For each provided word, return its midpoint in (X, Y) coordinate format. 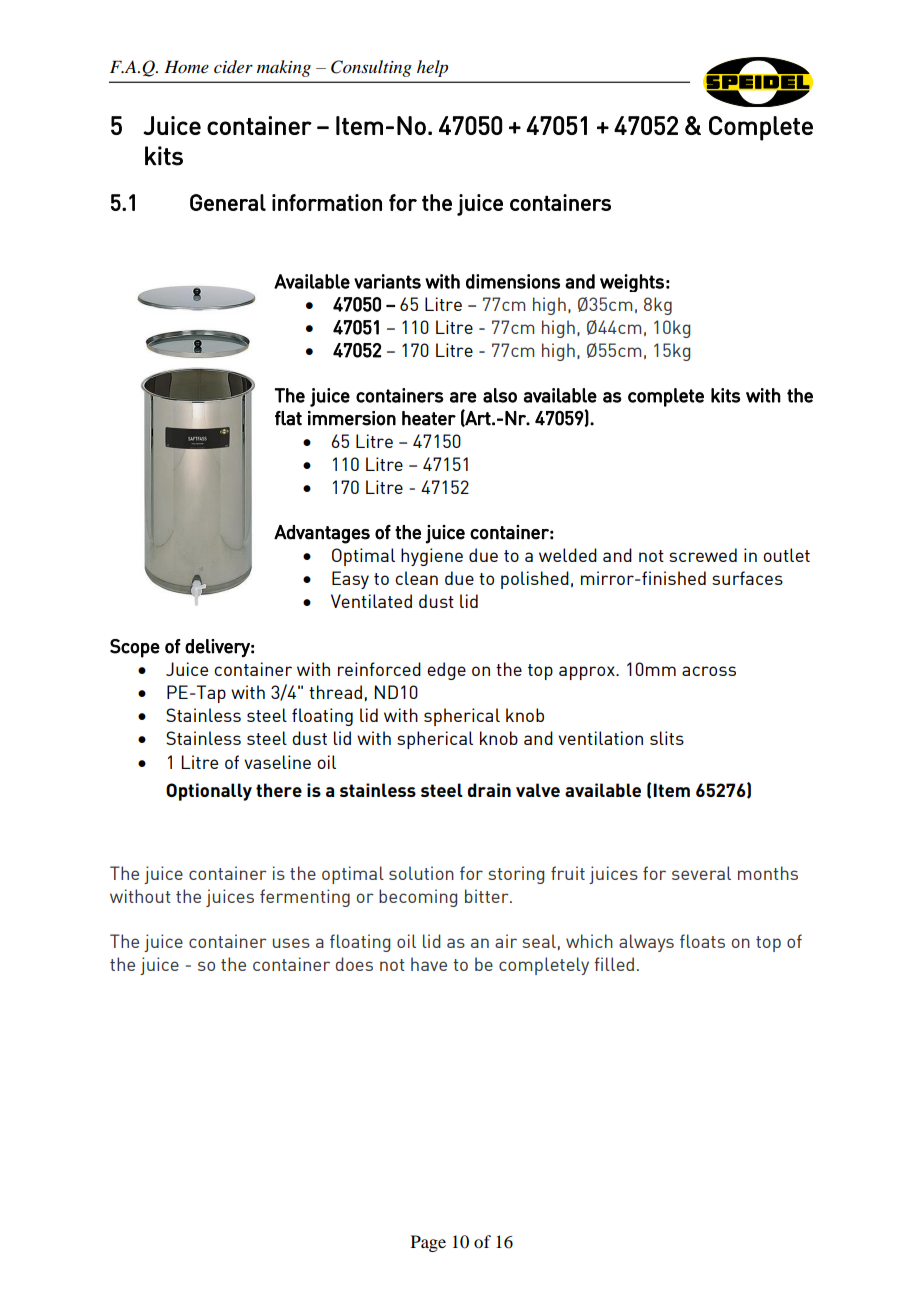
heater (429, 418)
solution (421, 873)
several (701, 873)
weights (632, 283)
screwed (703, 555)
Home (186, 66)
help (432, 68)
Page (428, 1243)
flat (288, 418)
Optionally (209, 792)
